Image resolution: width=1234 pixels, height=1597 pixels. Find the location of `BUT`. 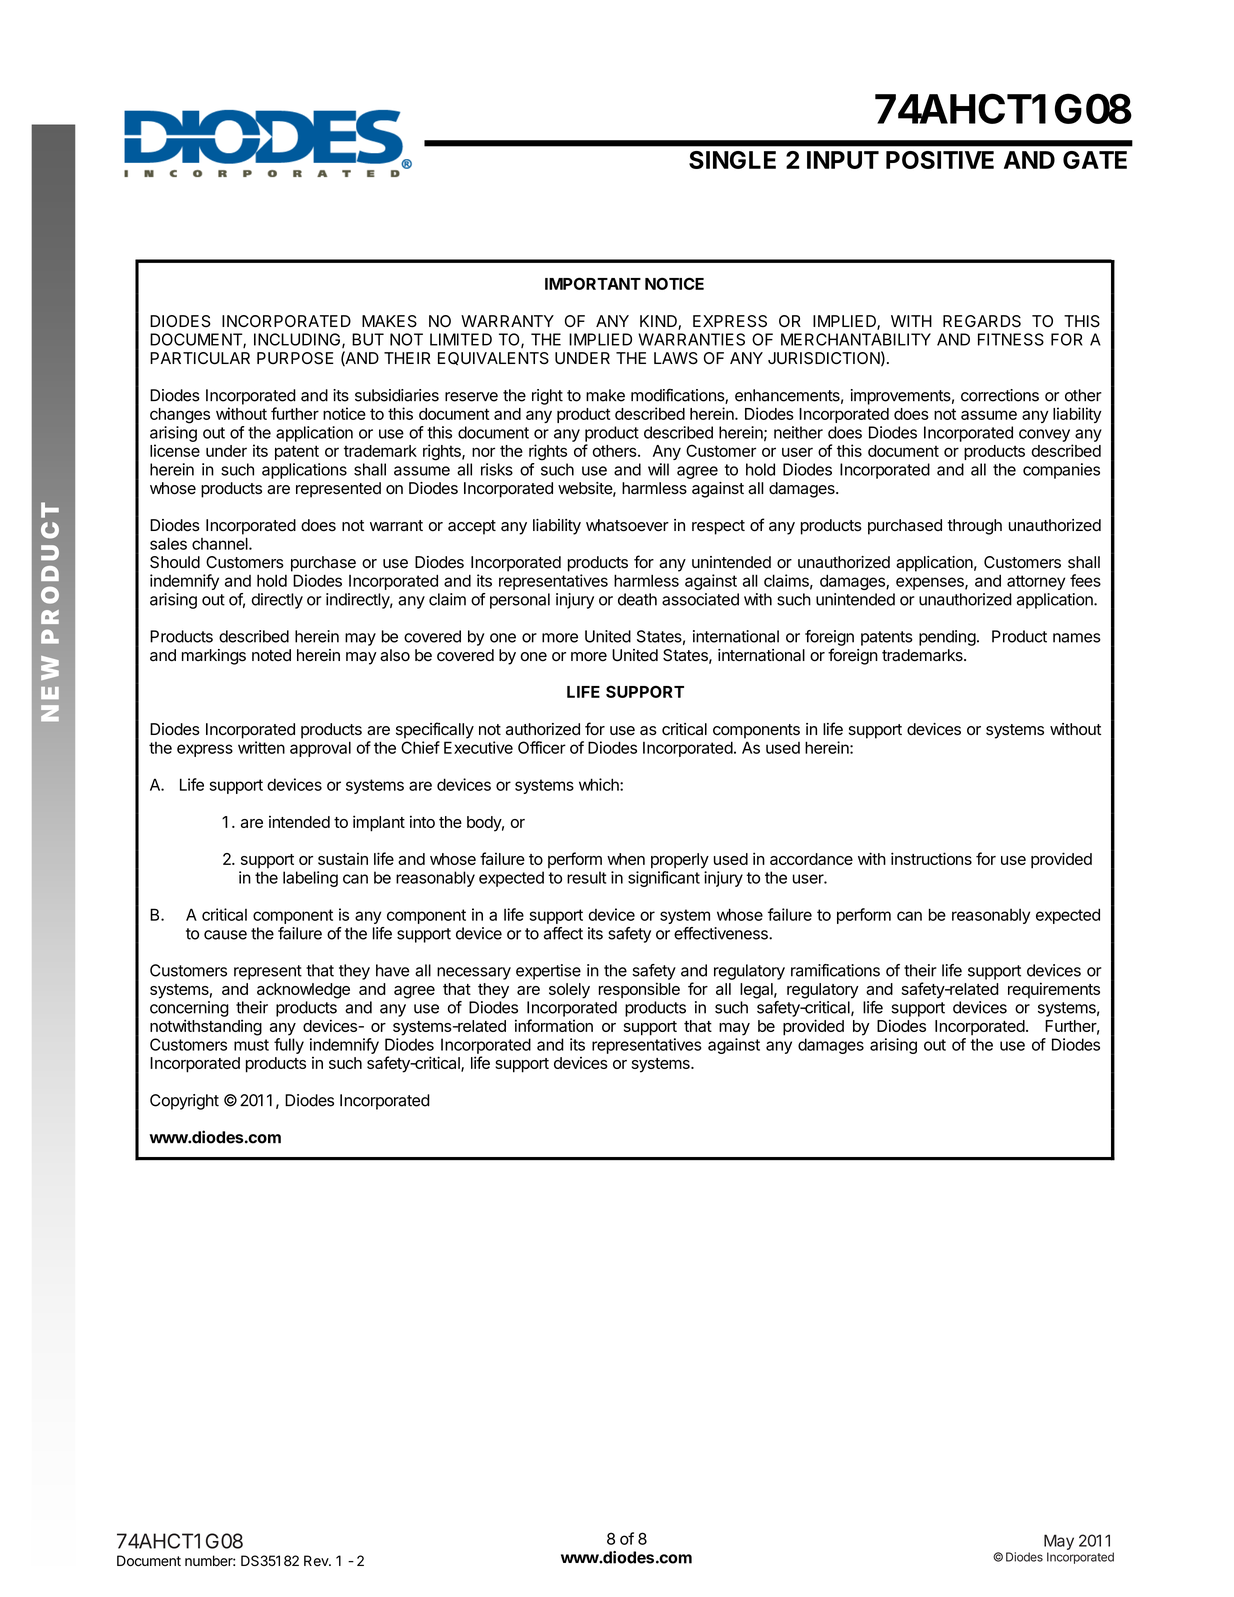

BUT is located at coordinates (368, 339).
